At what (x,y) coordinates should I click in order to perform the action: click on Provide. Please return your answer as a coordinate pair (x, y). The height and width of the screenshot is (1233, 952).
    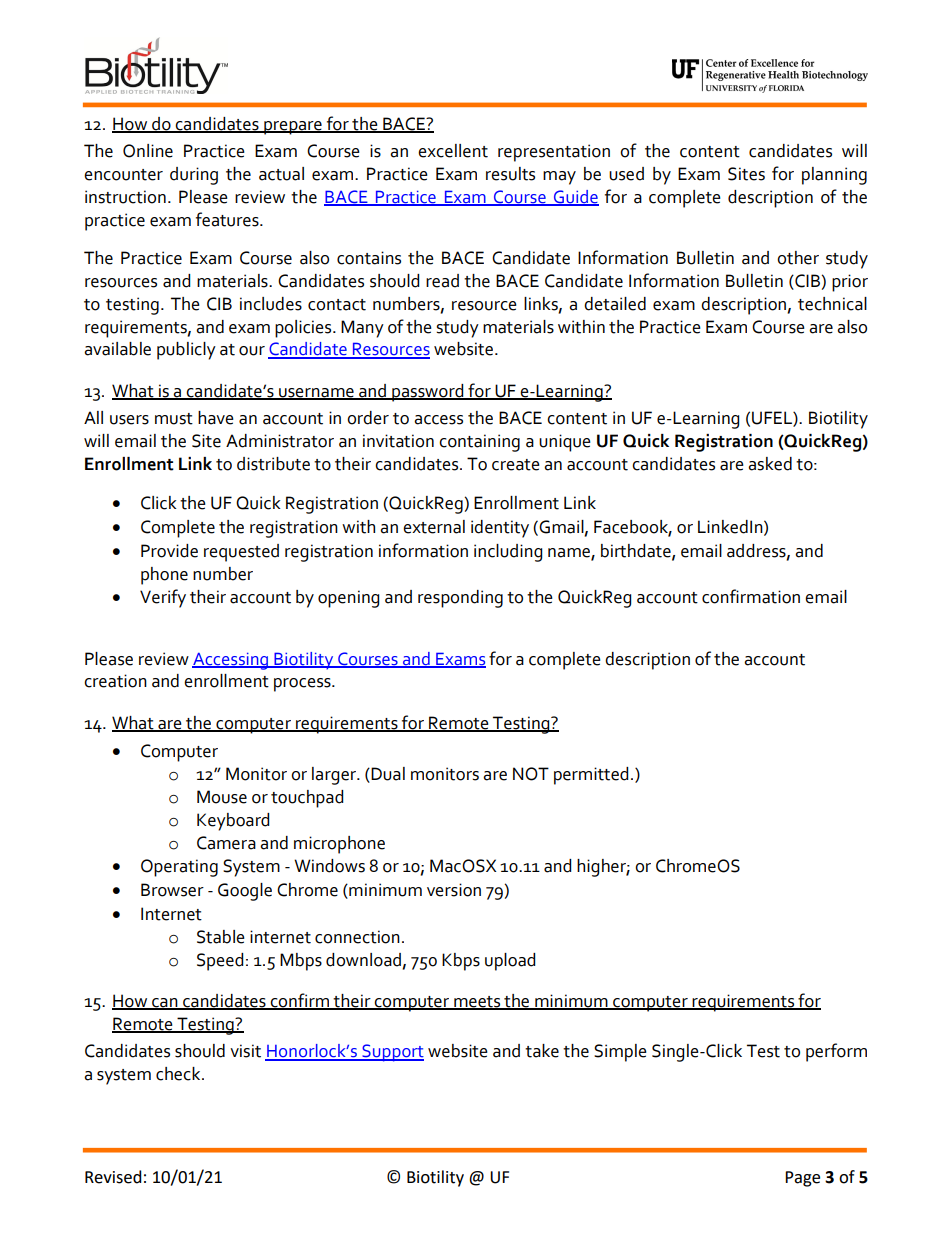
    Looking at the image, I should click on (169, 551).
